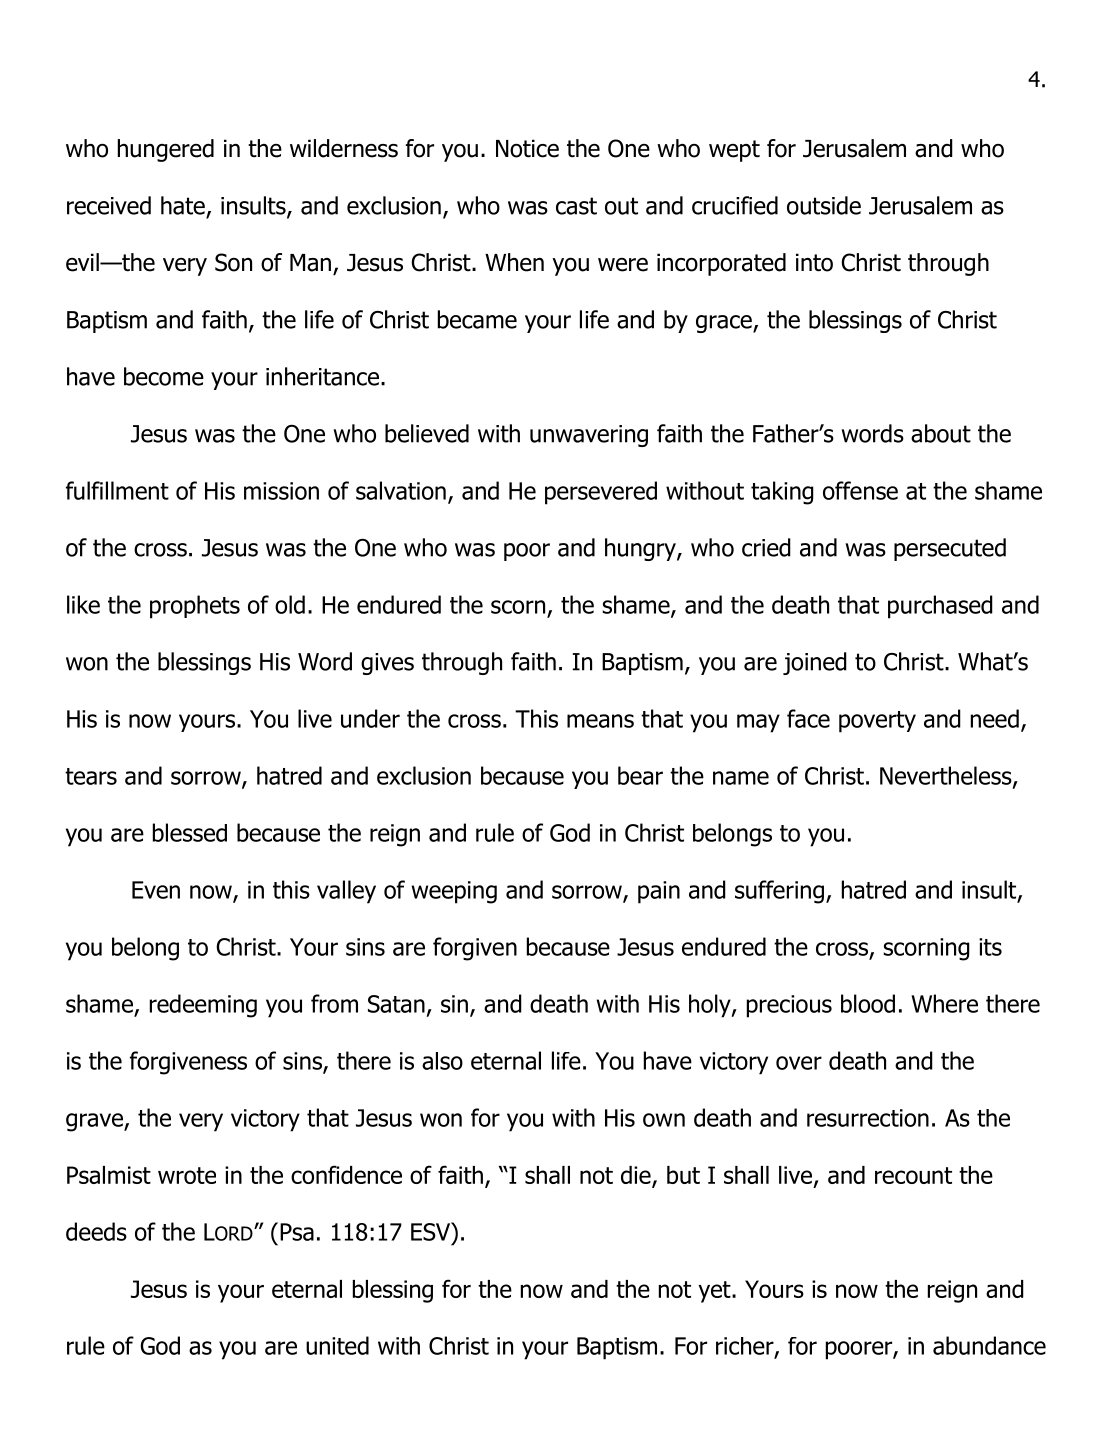 The height and width of the image is (1439, 1112). What do you see at coordinates (96, 1231) in the image?
I see `deeds` at bounding box center [96, 1231].
